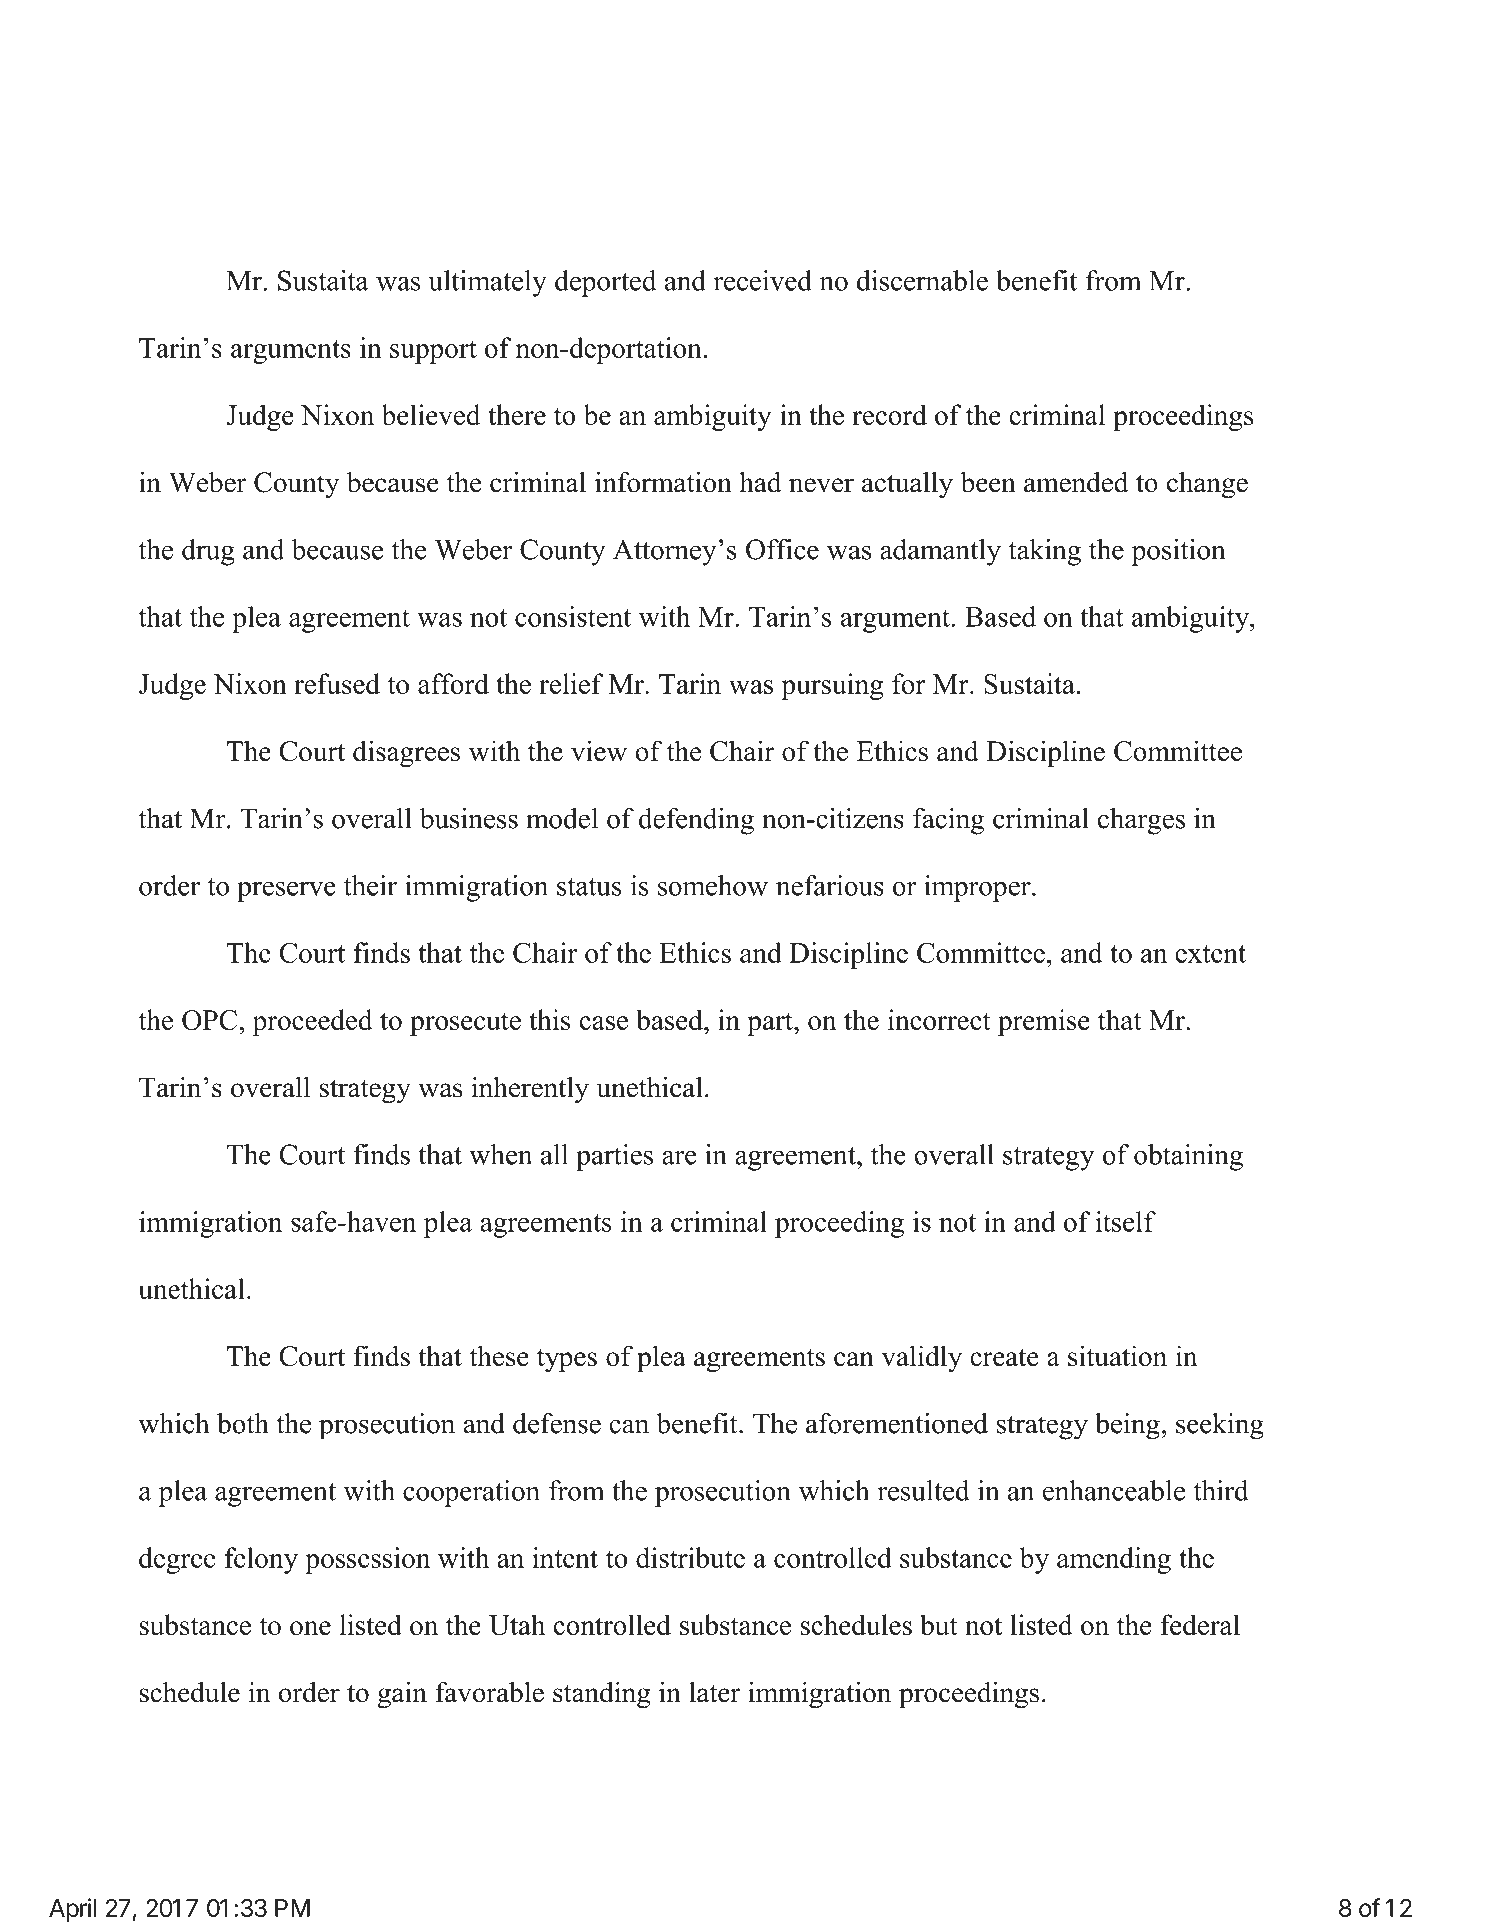 This page has width=1490, height=1929. I want to click on standing, so click(602, 1695).
